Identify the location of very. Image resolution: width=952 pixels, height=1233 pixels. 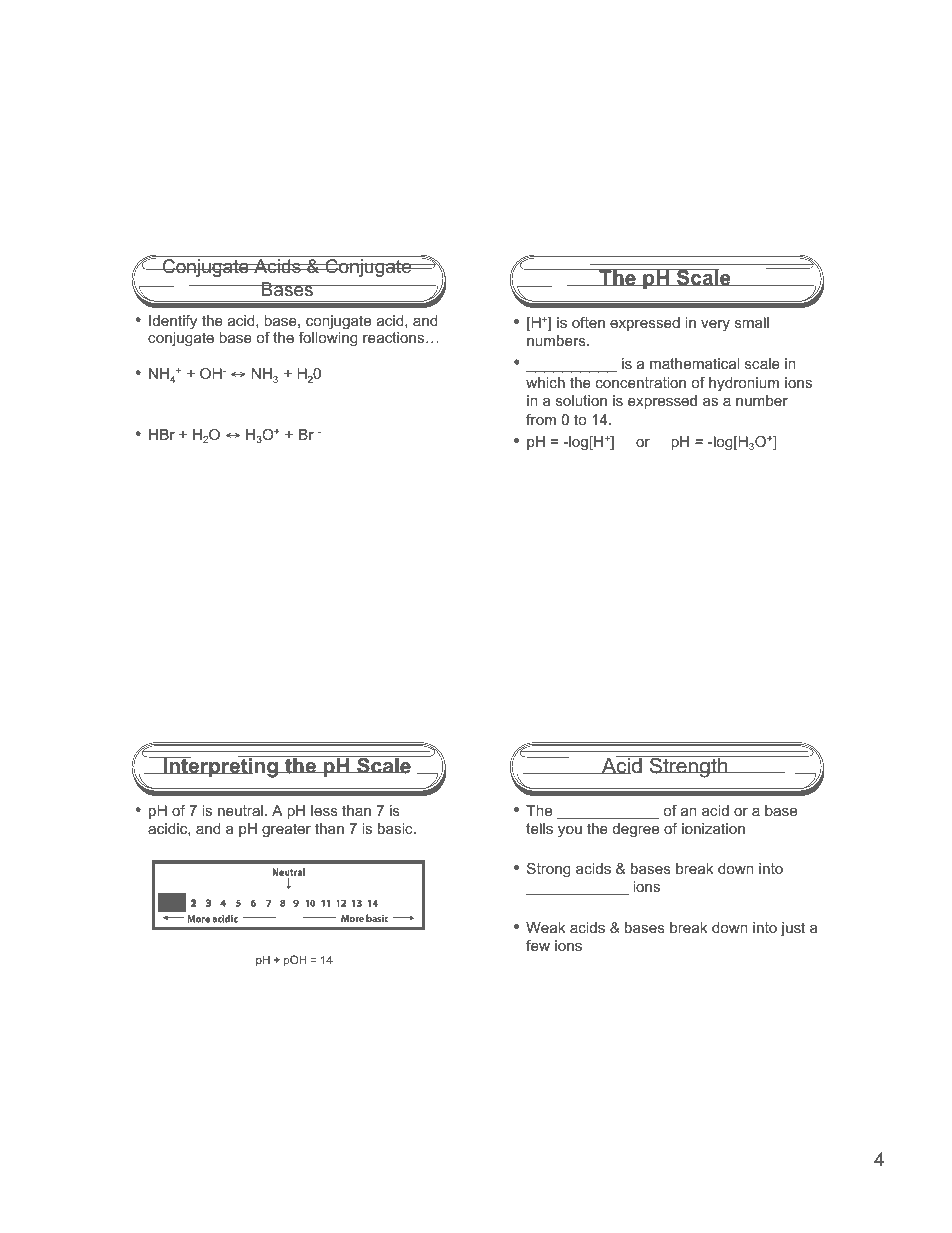
(715, 325).
